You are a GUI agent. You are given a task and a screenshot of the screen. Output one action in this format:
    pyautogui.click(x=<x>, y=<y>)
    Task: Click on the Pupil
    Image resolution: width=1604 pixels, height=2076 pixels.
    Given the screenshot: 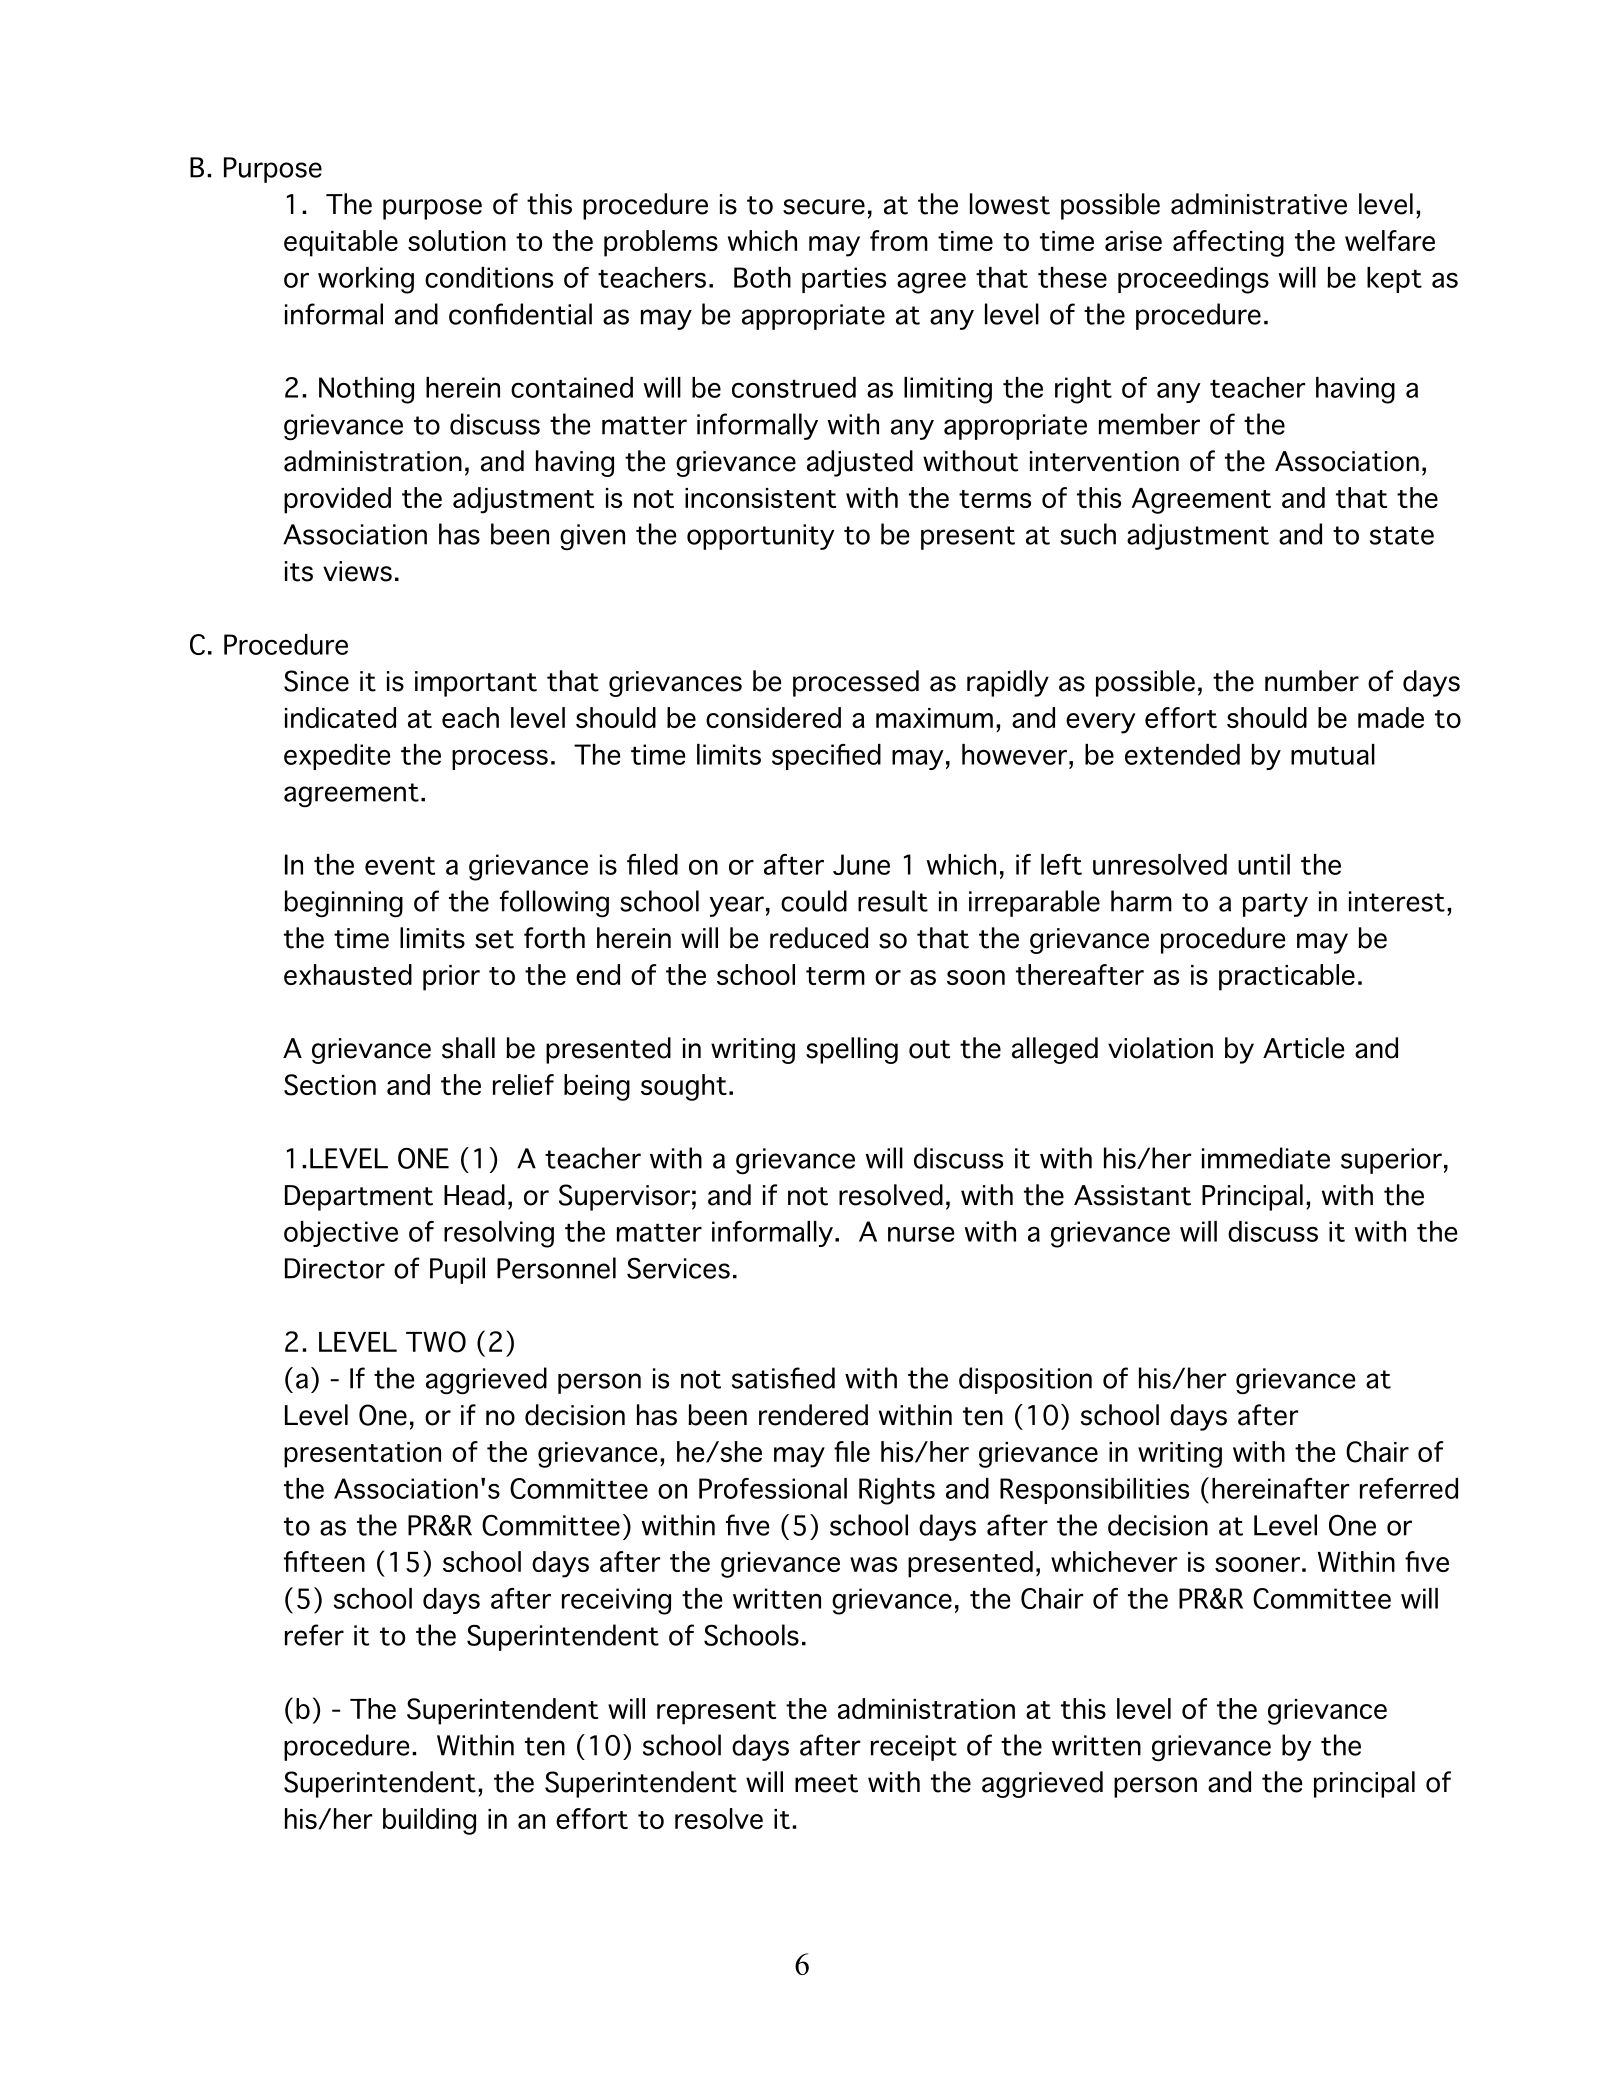 What is the action you would take?
    pyautogui.click(x=457, y=1270)
